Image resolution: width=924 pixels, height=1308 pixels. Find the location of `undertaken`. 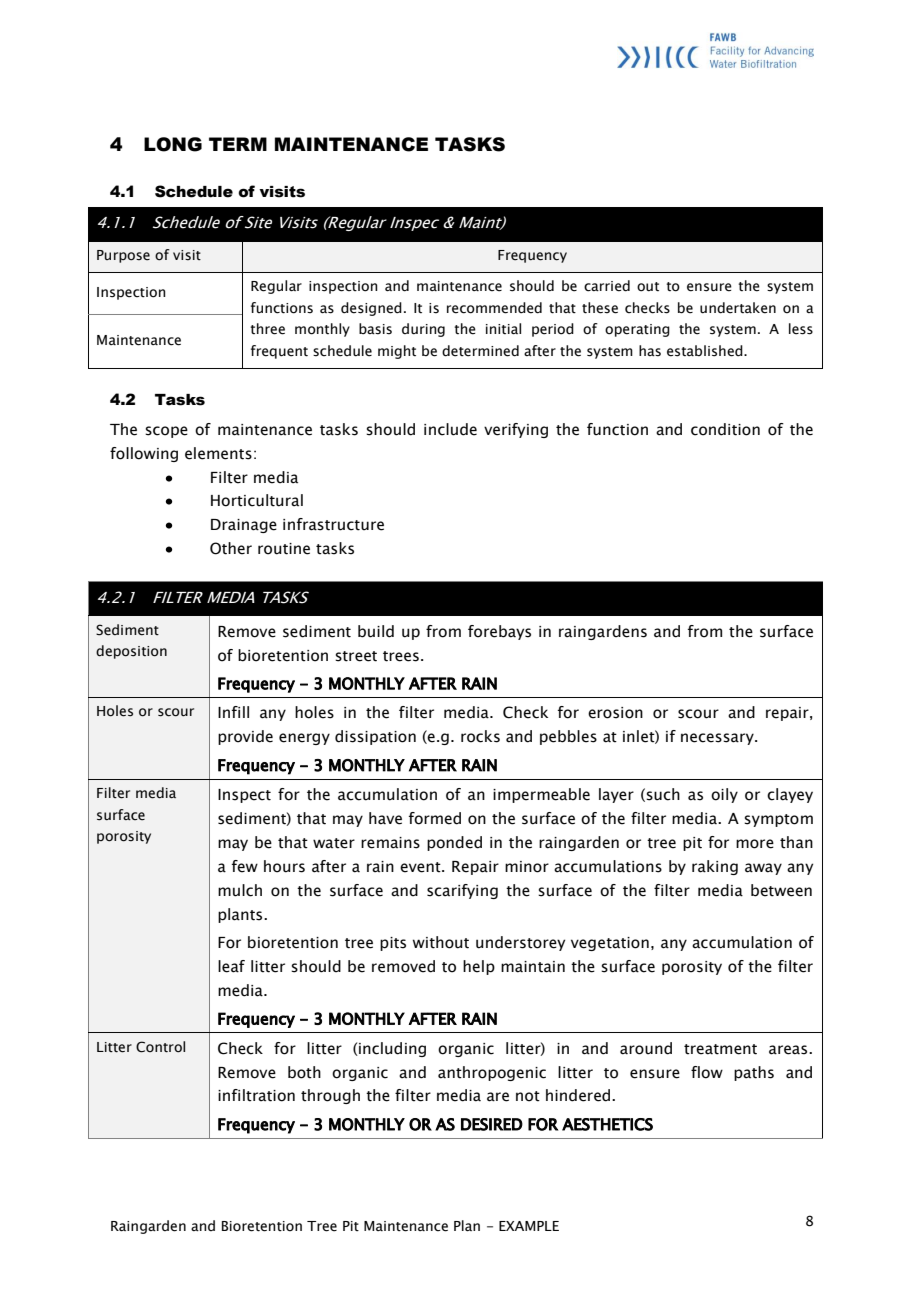

undertaken is located at coordinates (738, 308).
